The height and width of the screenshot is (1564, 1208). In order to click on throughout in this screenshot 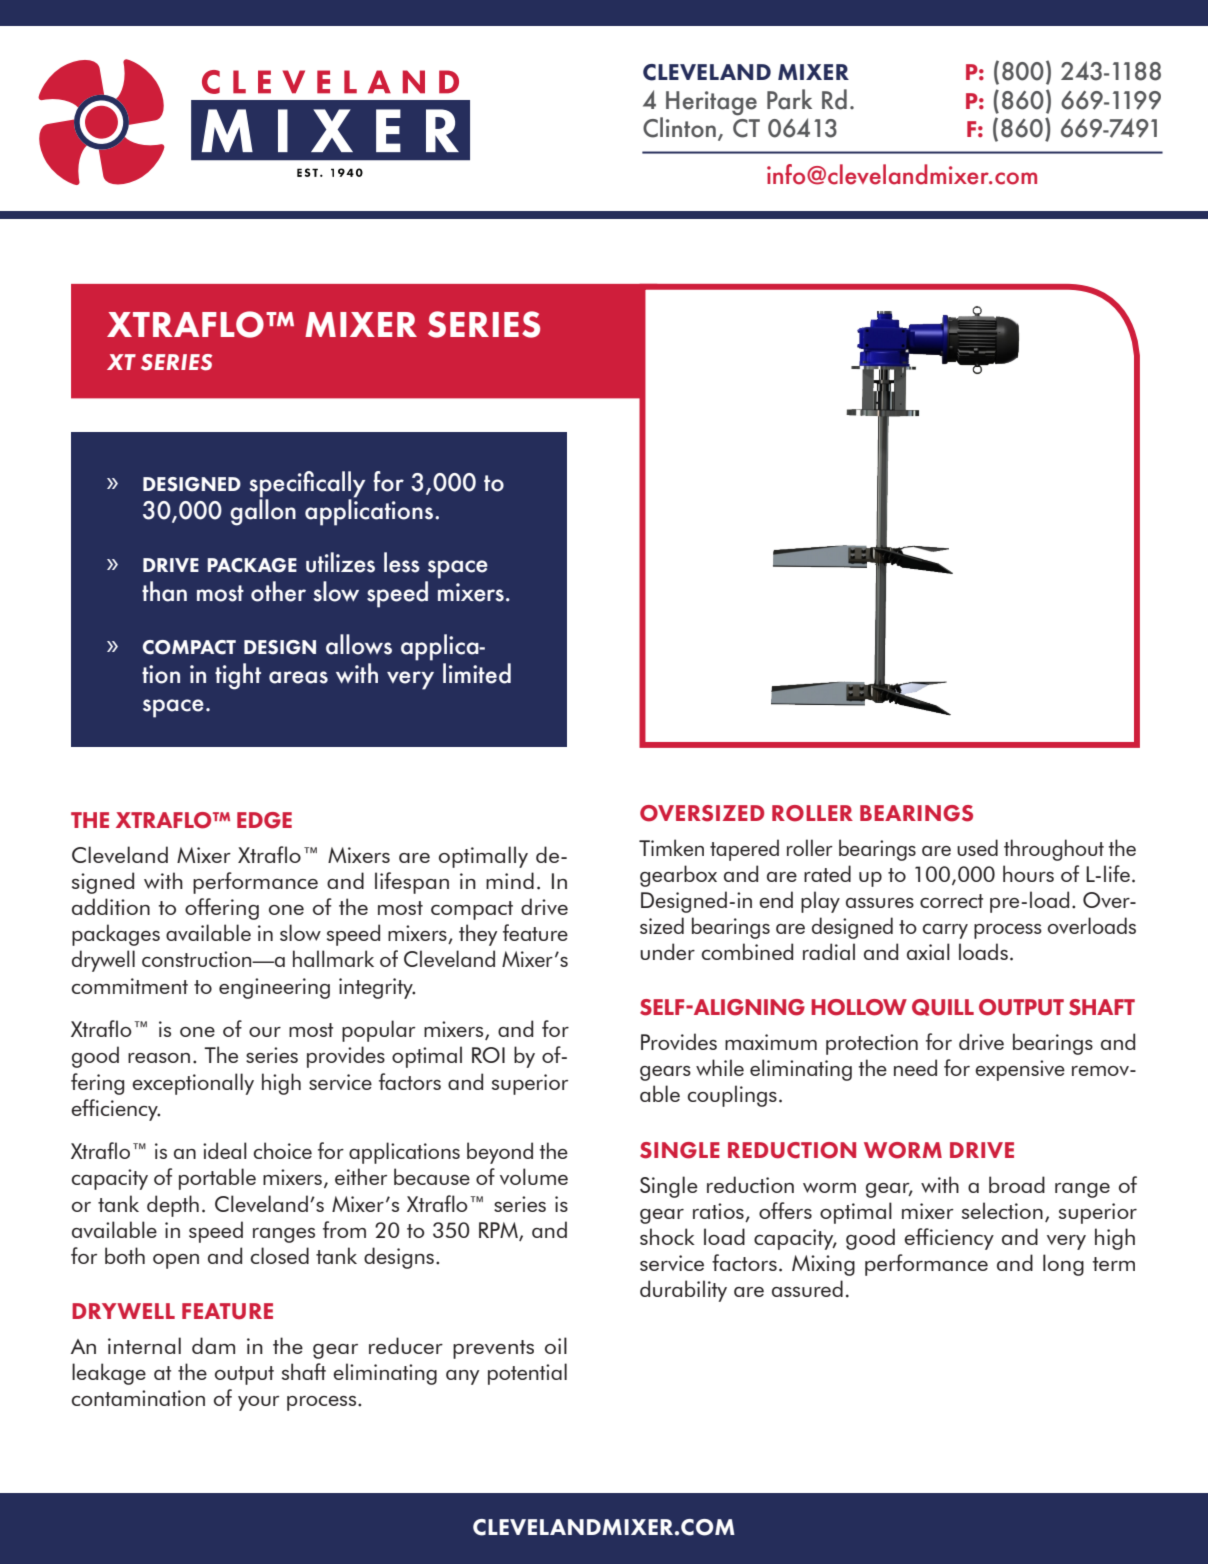, I will do `click(1054, 850)`.
